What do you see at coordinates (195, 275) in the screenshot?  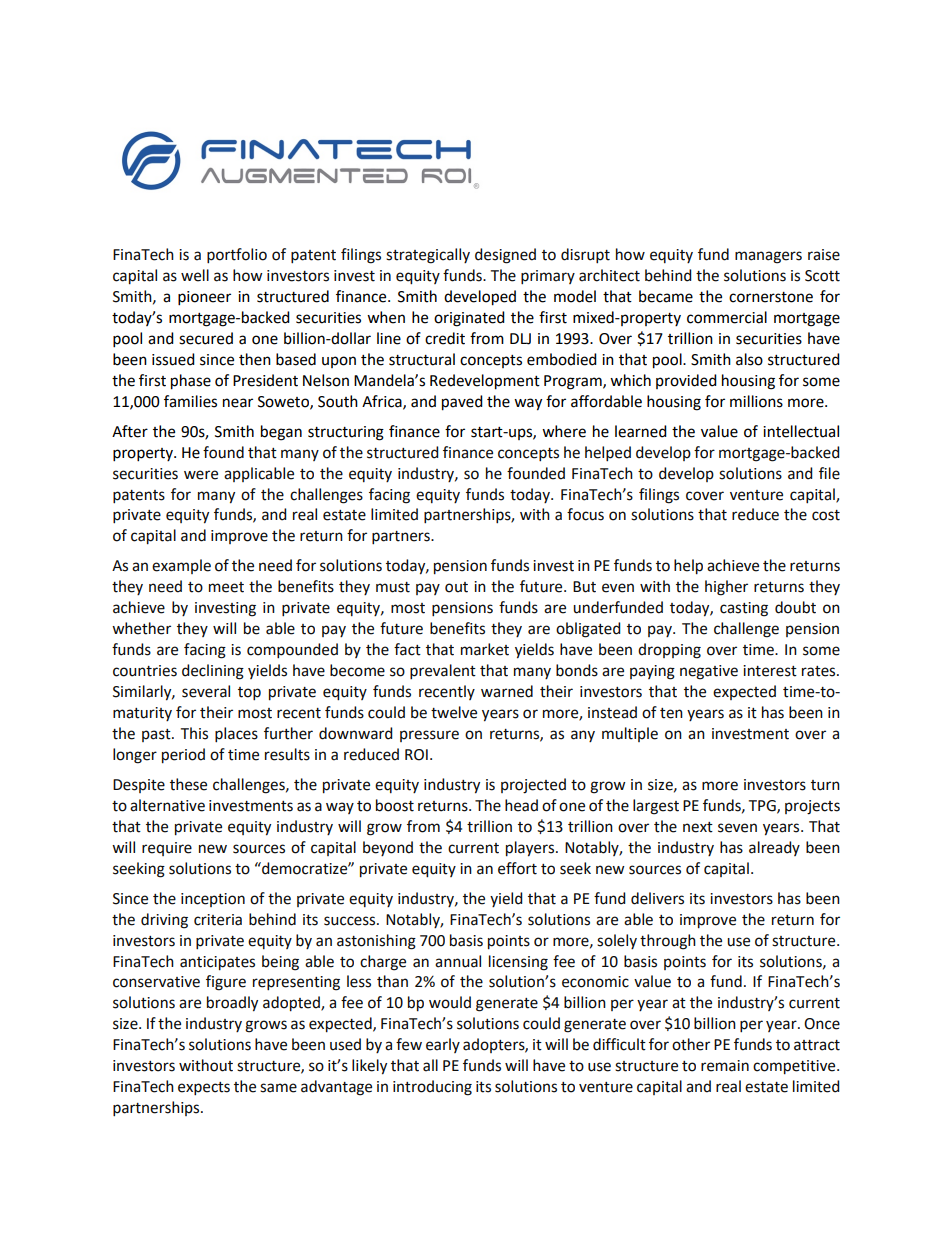 I see `well` at bounding box center [195, 275].
